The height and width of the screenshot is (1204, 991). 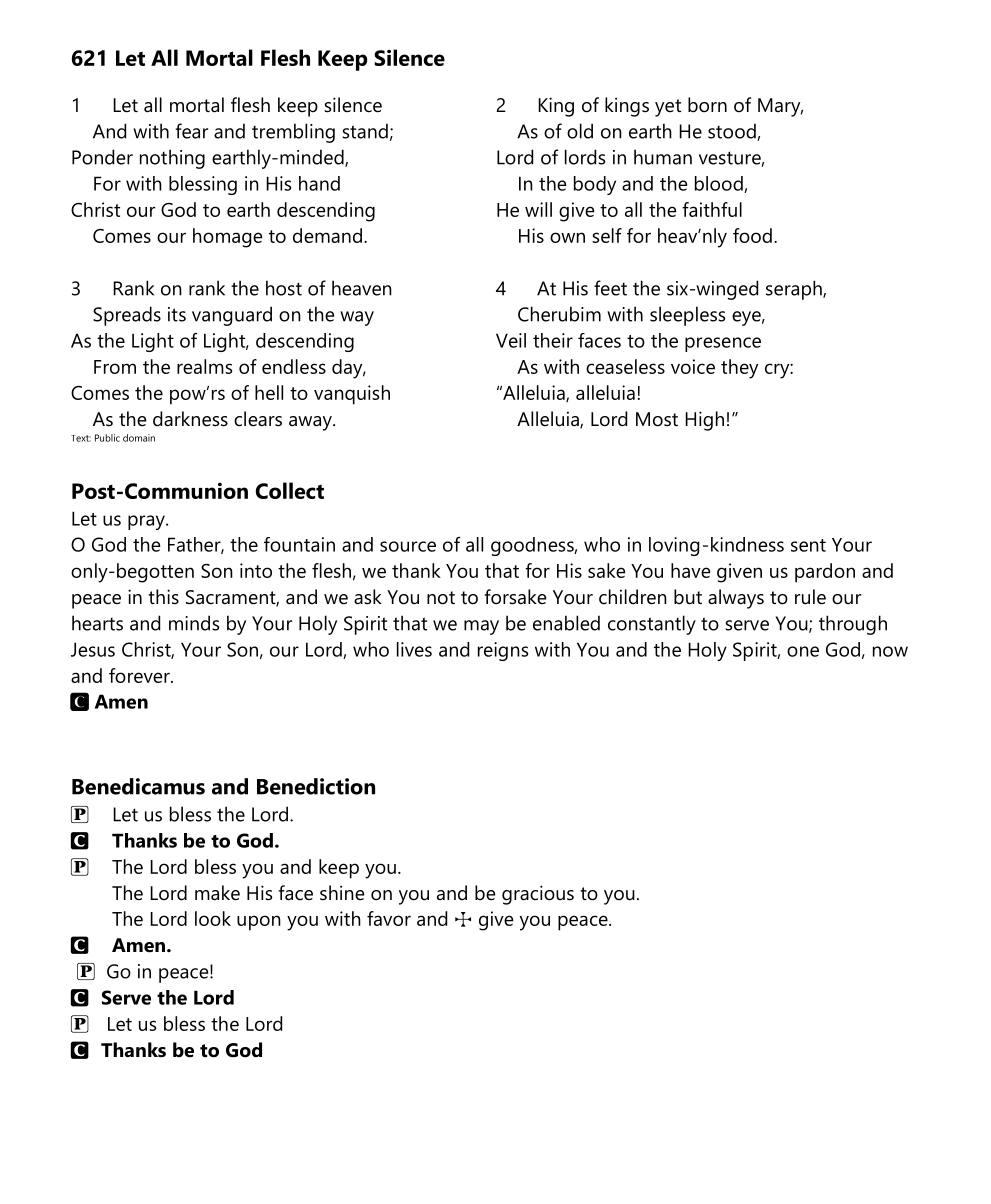 What do you see at coordinates (217, 893) in the screenshot?
I see `make` at bounding box center [217, 893].
